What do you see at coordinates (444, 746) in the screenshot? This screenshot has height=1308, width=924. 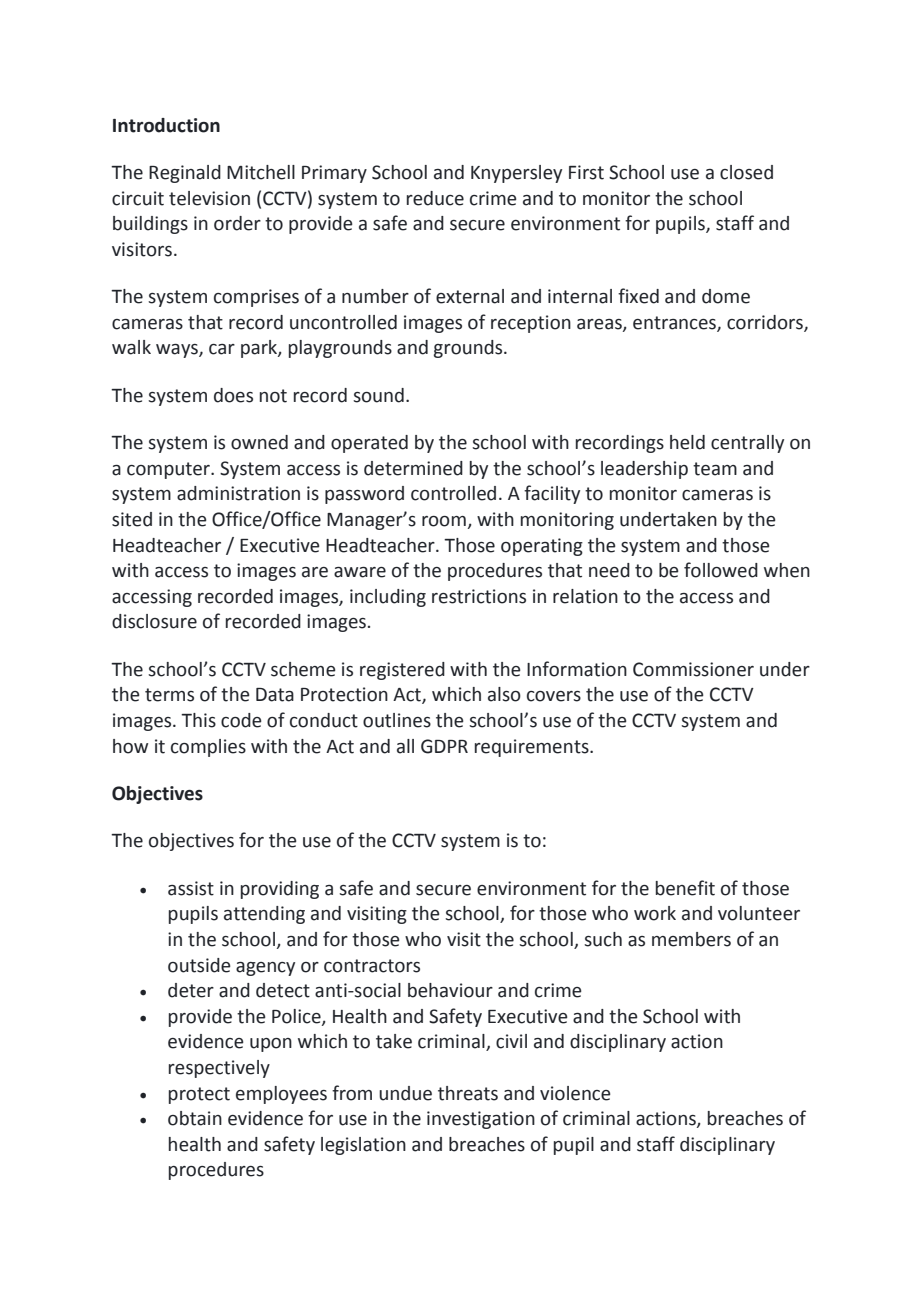 I see `GDPR` at bounding box center [444, 746].
